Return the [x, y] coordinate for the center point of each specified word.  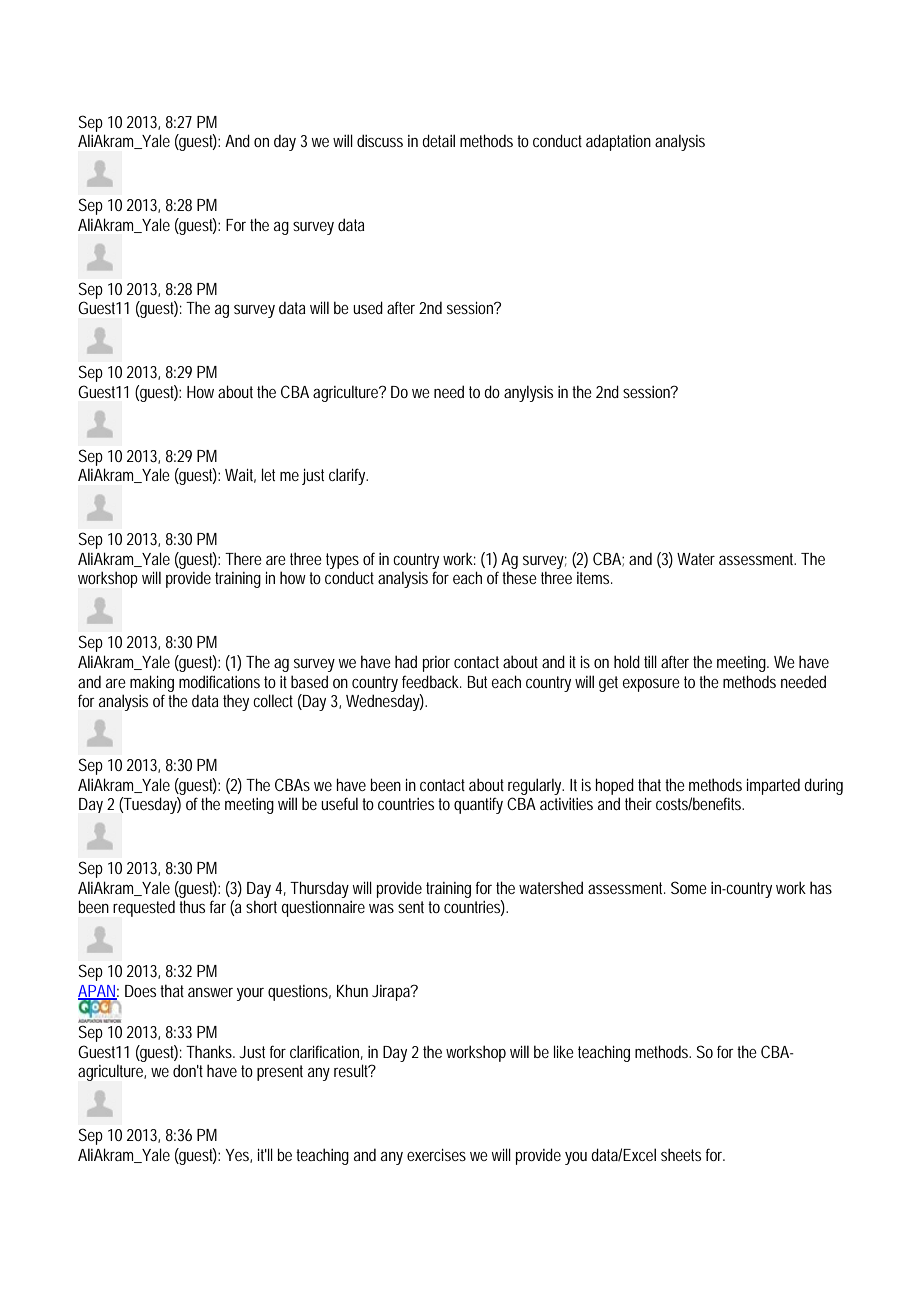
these [519, 577]
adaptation [618, 142]
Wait [240, 476]
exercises [436, 1155]
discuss [380, 140]
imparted [773, 786]
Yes [238, 1156]
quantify [478, 806]
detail [438, 140]
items [595, 578]
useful [339, 803]
